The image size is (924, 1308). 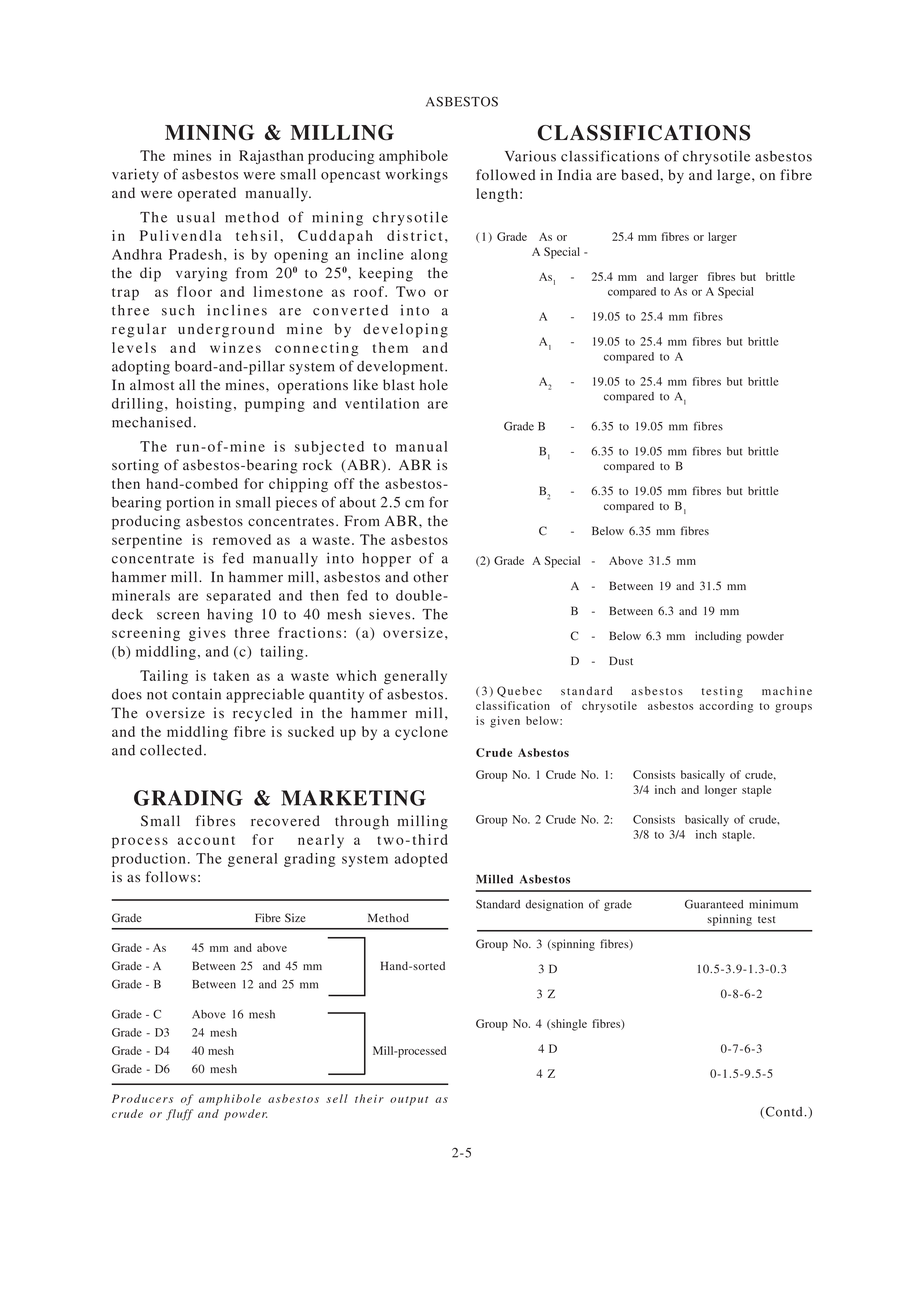 I want to click on Guaranteed, so click(x=714, y=904).
